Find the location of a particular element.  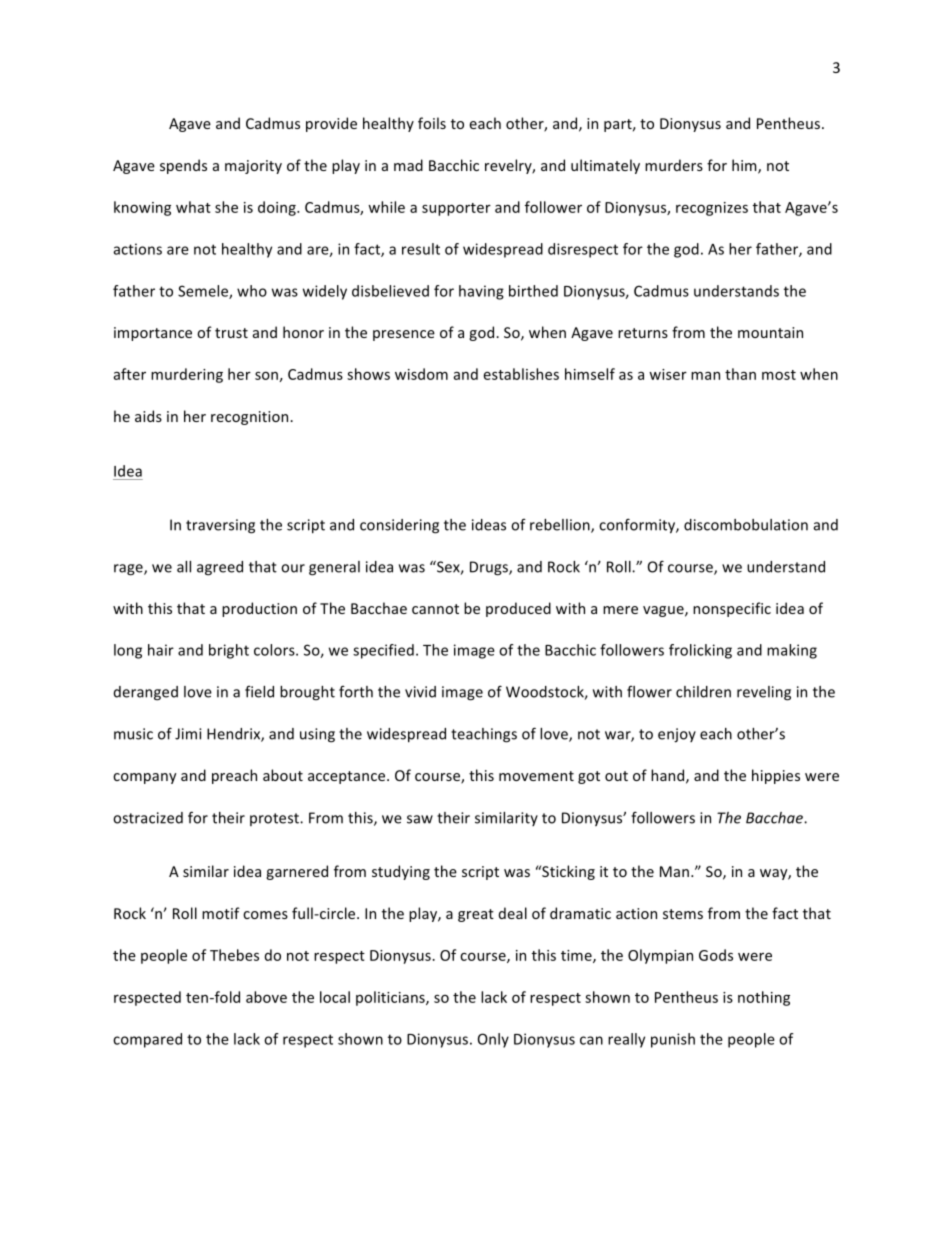

Only is located at coordinates (493, 1040).
